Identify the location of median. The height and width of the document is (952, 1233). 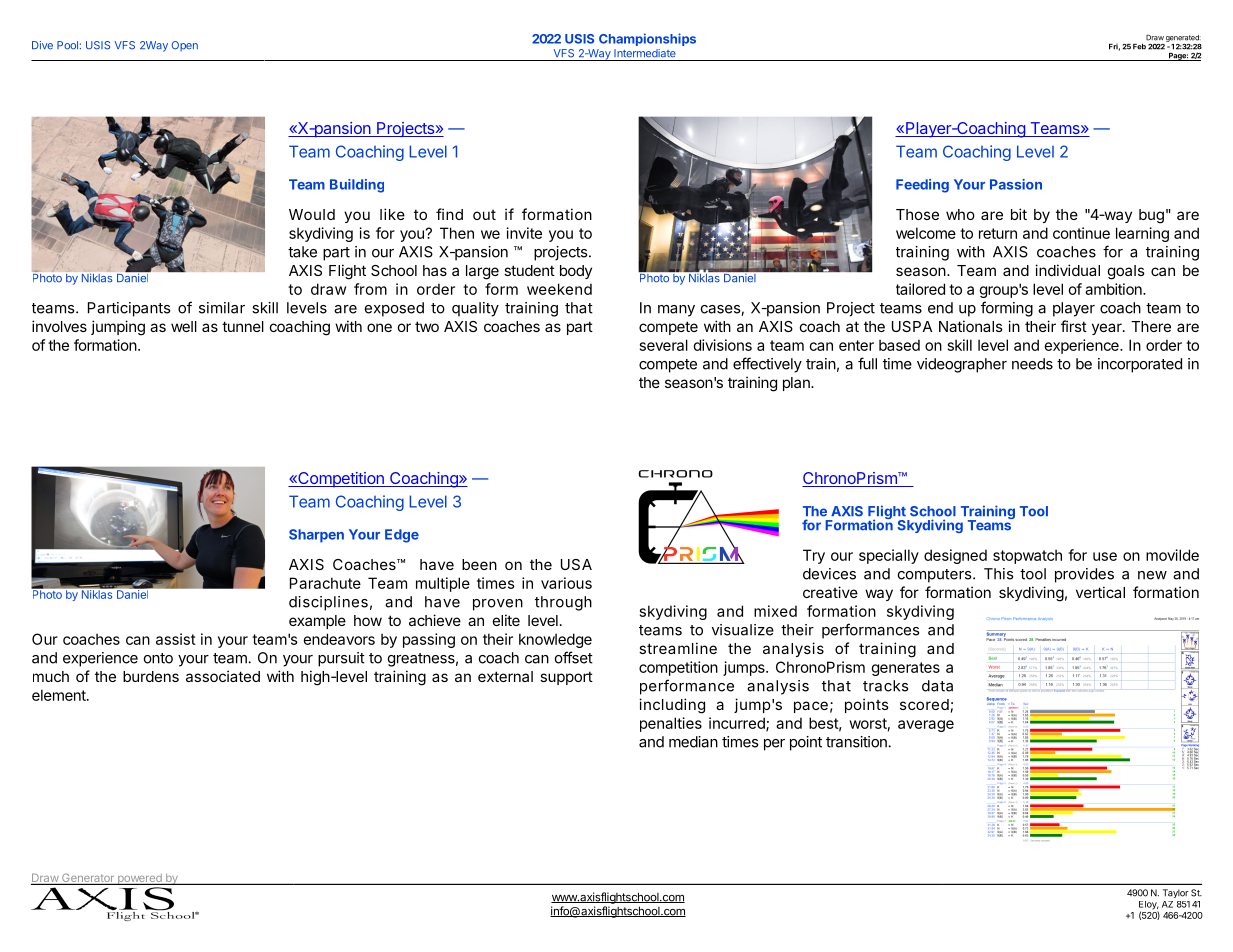
(693, 742).
